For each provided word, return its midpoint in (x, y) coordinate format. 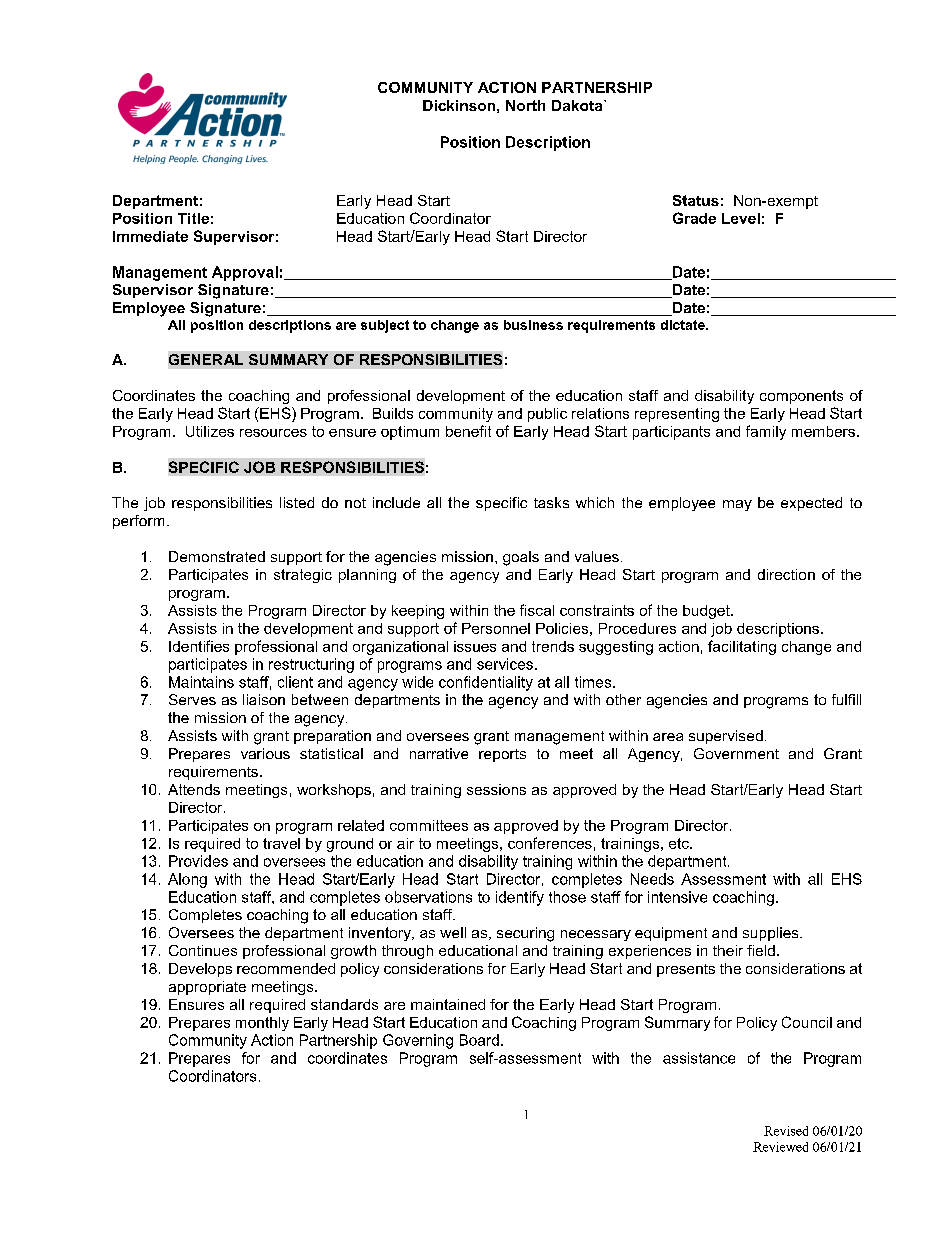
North (525, 105)
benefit (468, 431)
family (766, 432)
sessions (496, 789)
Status (696, 200)
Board (479, 1040)
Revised (786, 1131)
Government (736, 753)
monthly (262, 1024)
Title (193, 218)
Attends (194, 789)
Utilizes (210, 431)
